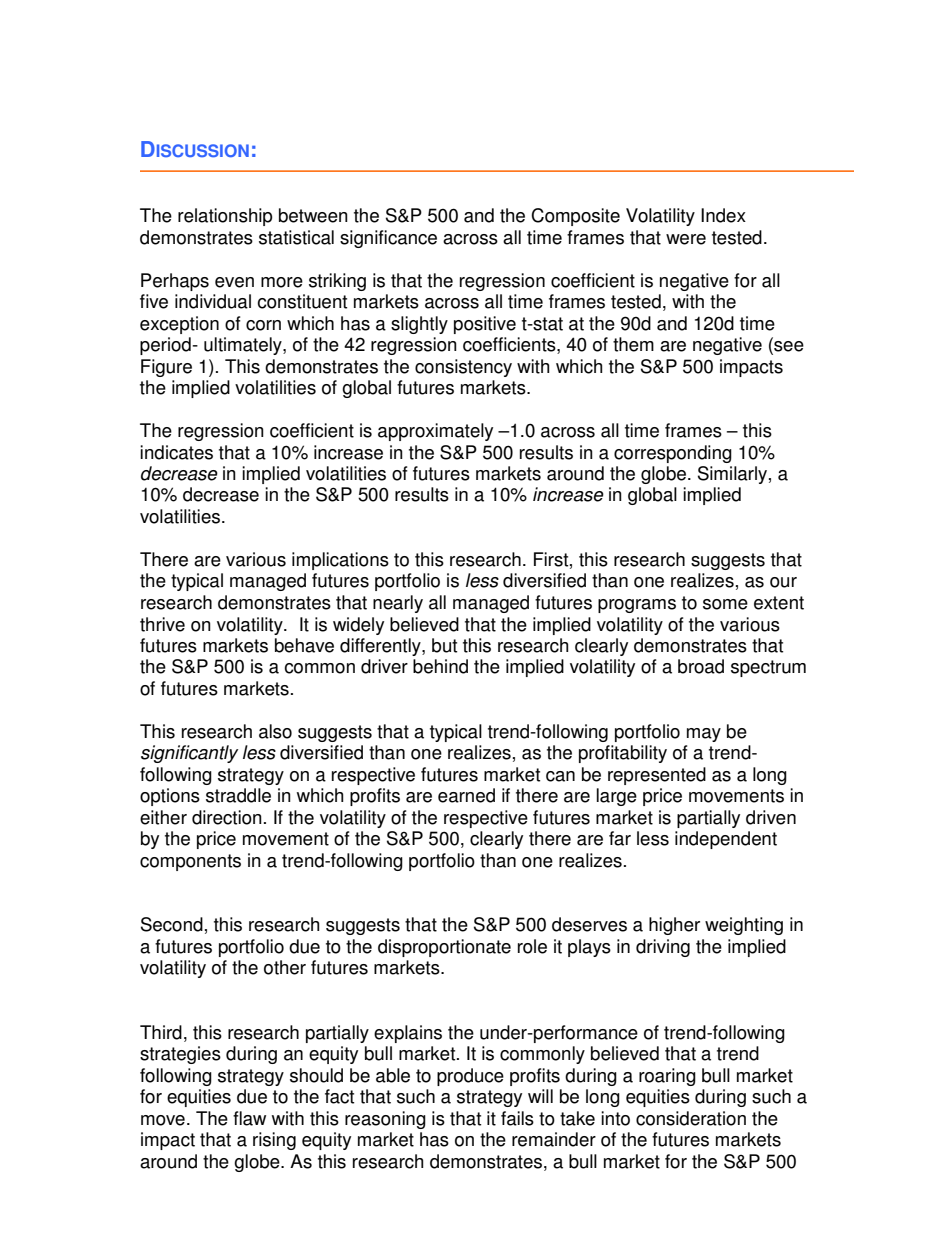  Describe the element at coordinates (225, 217) in the screenshot. I see `relationship` at that location.
